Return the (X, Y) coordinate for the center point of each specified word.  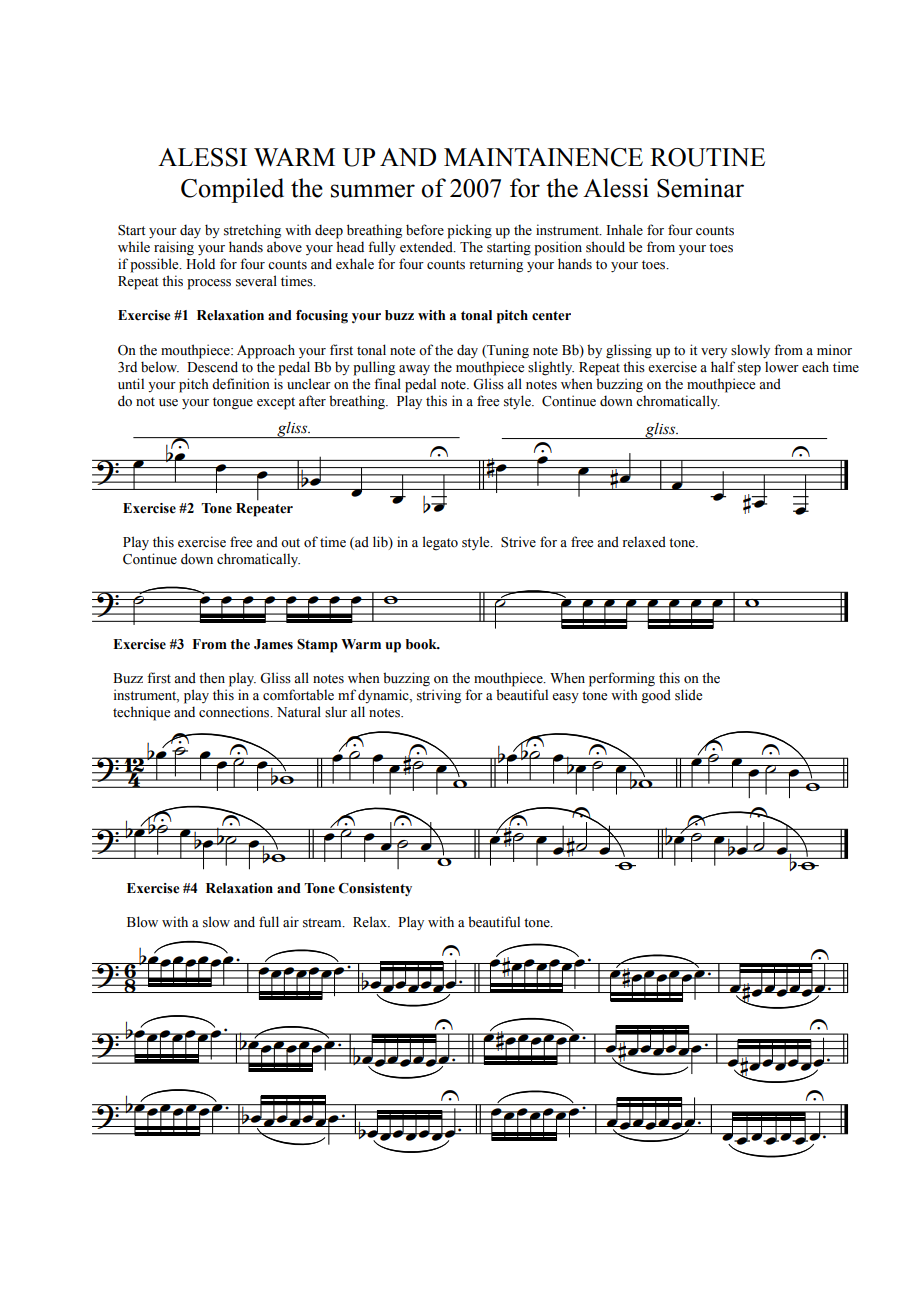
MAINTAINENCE (543, 157)
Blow (142, 922)
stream (323, 923)
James (273, 644)
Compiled (232, 190)
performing (622, 679)
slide (688, 695)
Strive (518, 542)
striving (439, 696)
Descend (212, 367)
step (749, 369)
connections (235, 712)
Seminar (700, 188)
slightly (551, 368)
